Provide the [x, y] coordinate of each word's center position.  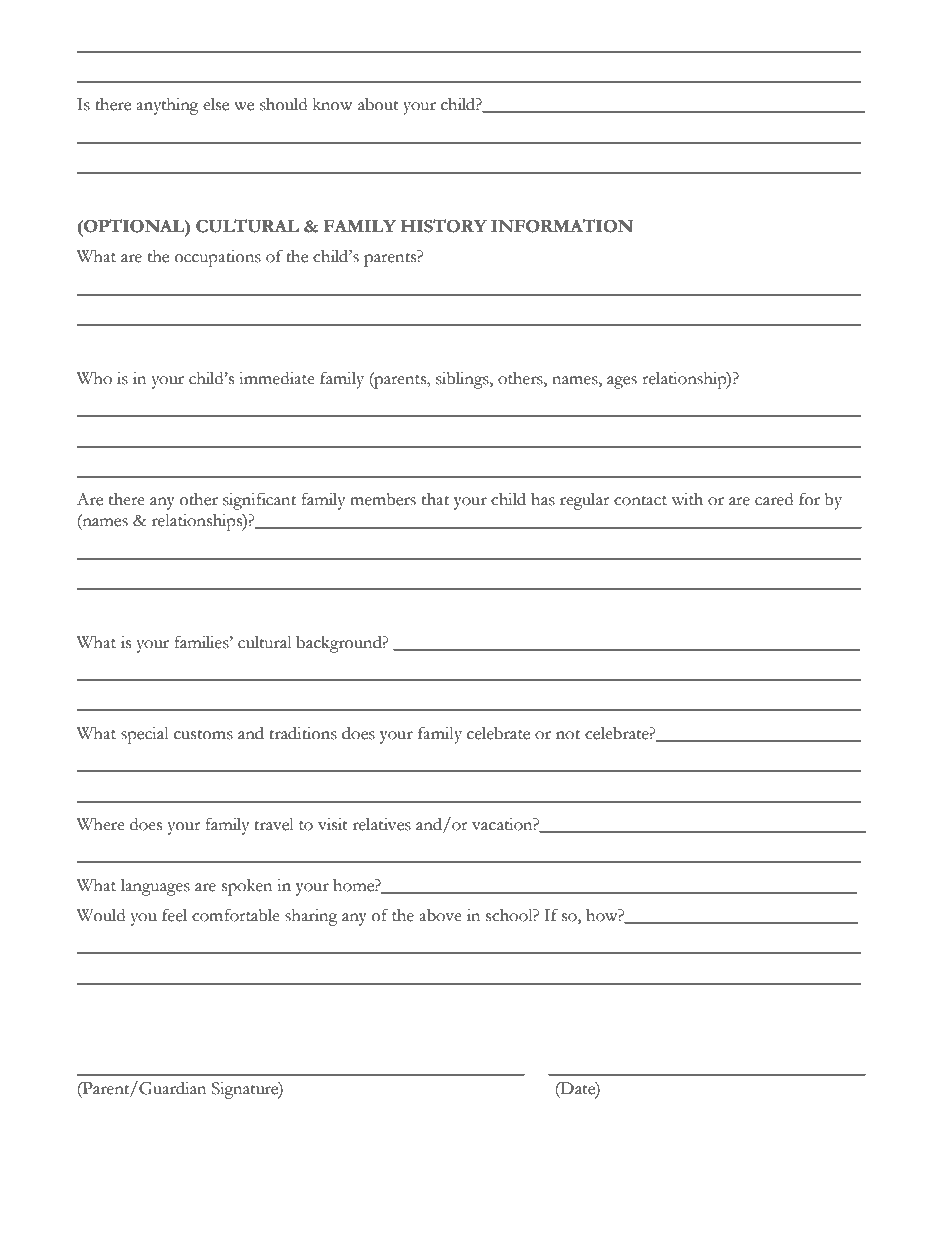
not [568, 735]
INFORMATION [562, 226]
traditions [303, 733]
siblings [463, 380]
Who [94, 378]
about [378, 104]
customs [203, 735]
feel [174, 915]
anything [167, 106]
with [687, 499]
